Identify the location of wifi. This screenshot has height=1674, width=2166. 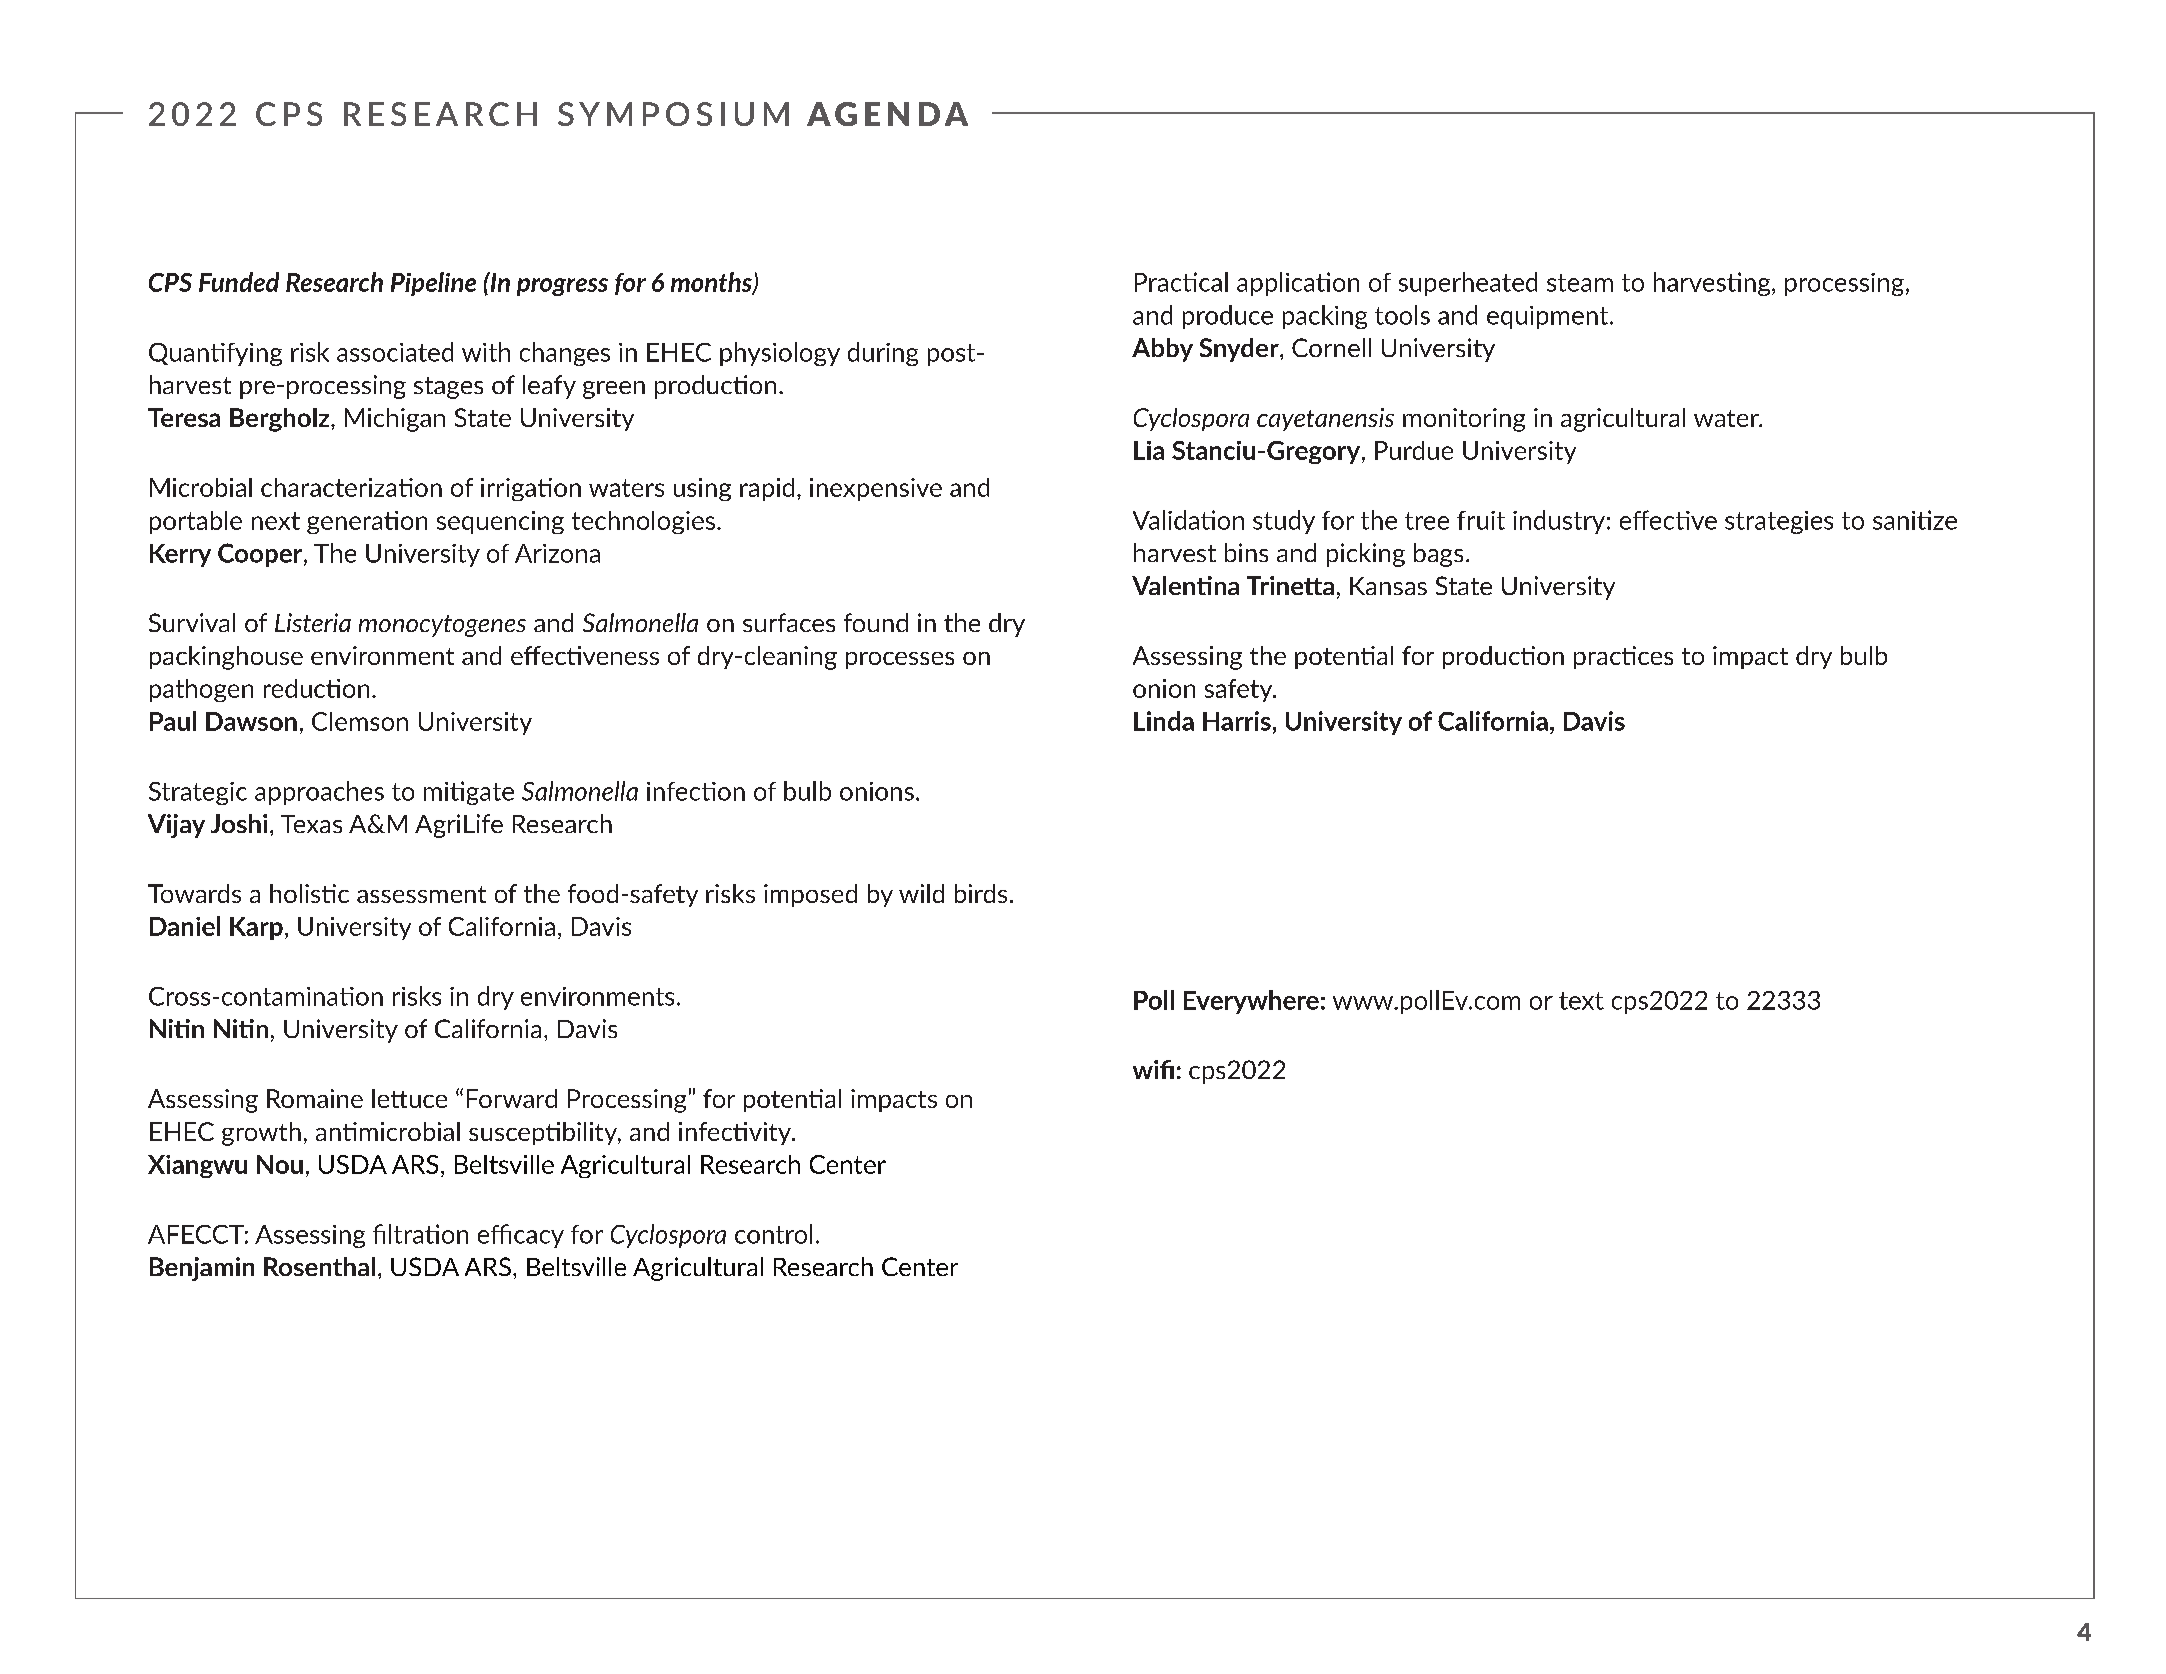
(1153, 1069).
